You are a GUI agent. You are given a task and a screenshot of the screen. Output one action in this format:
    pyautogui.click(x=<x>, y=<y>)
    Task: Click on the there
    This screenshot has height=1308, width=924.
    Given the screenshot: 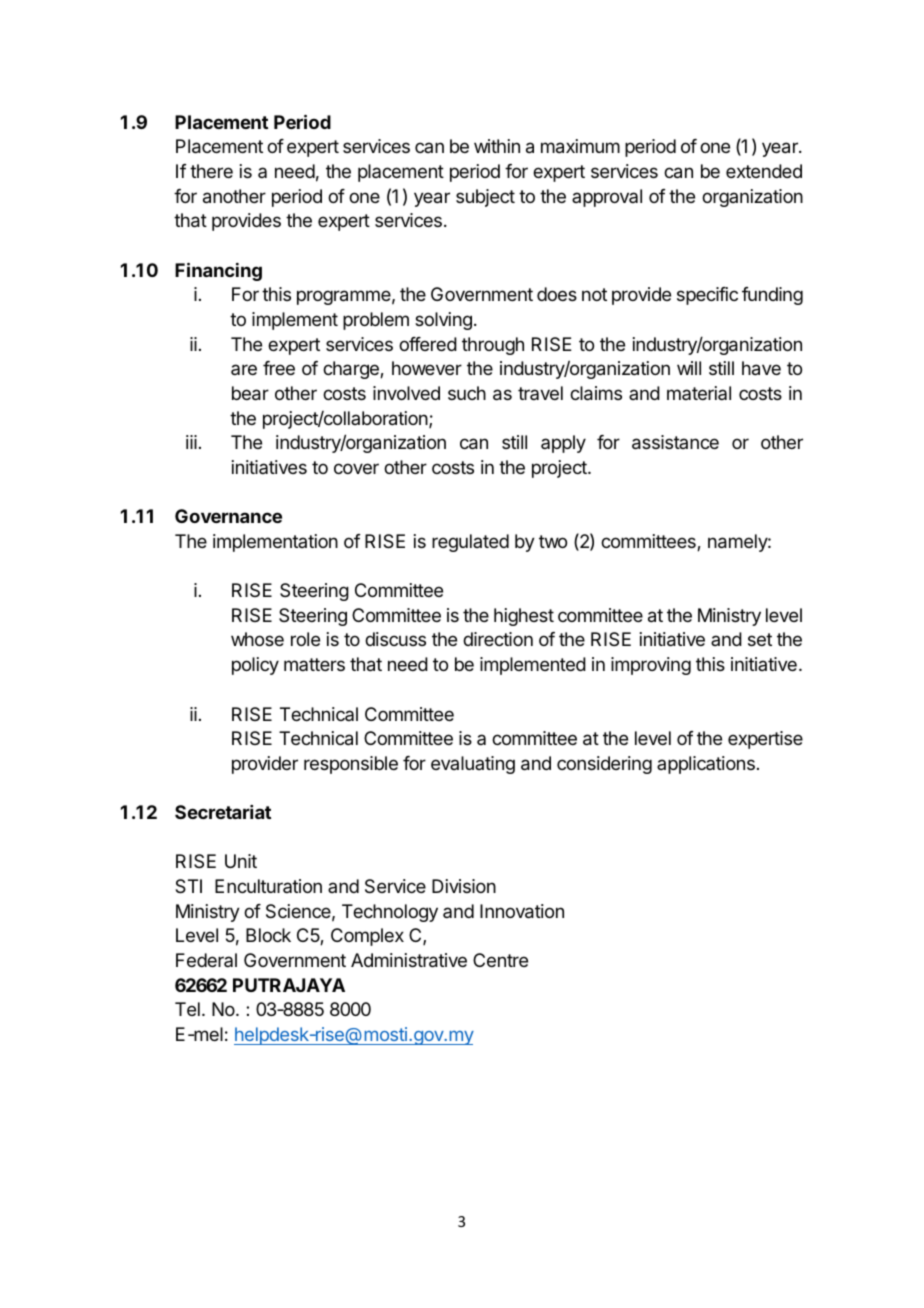 What is the action you would take?
    pyautogui.click(x=211, y=171)
